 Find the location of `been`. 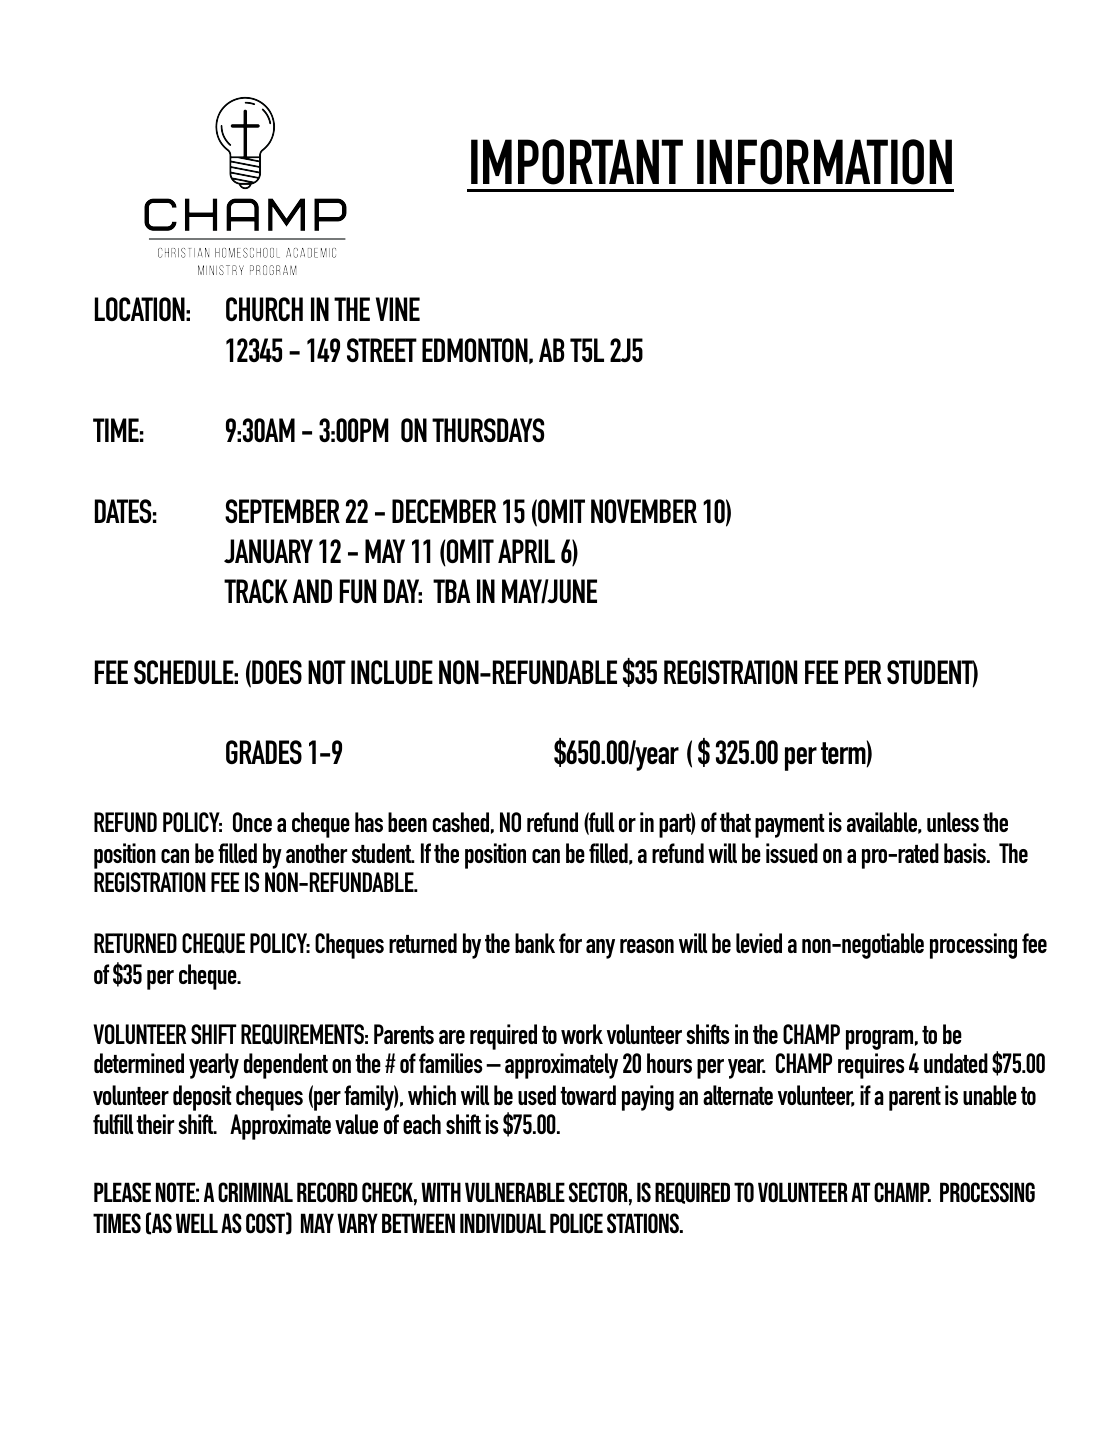

been is located at coordinates (407, 822).
